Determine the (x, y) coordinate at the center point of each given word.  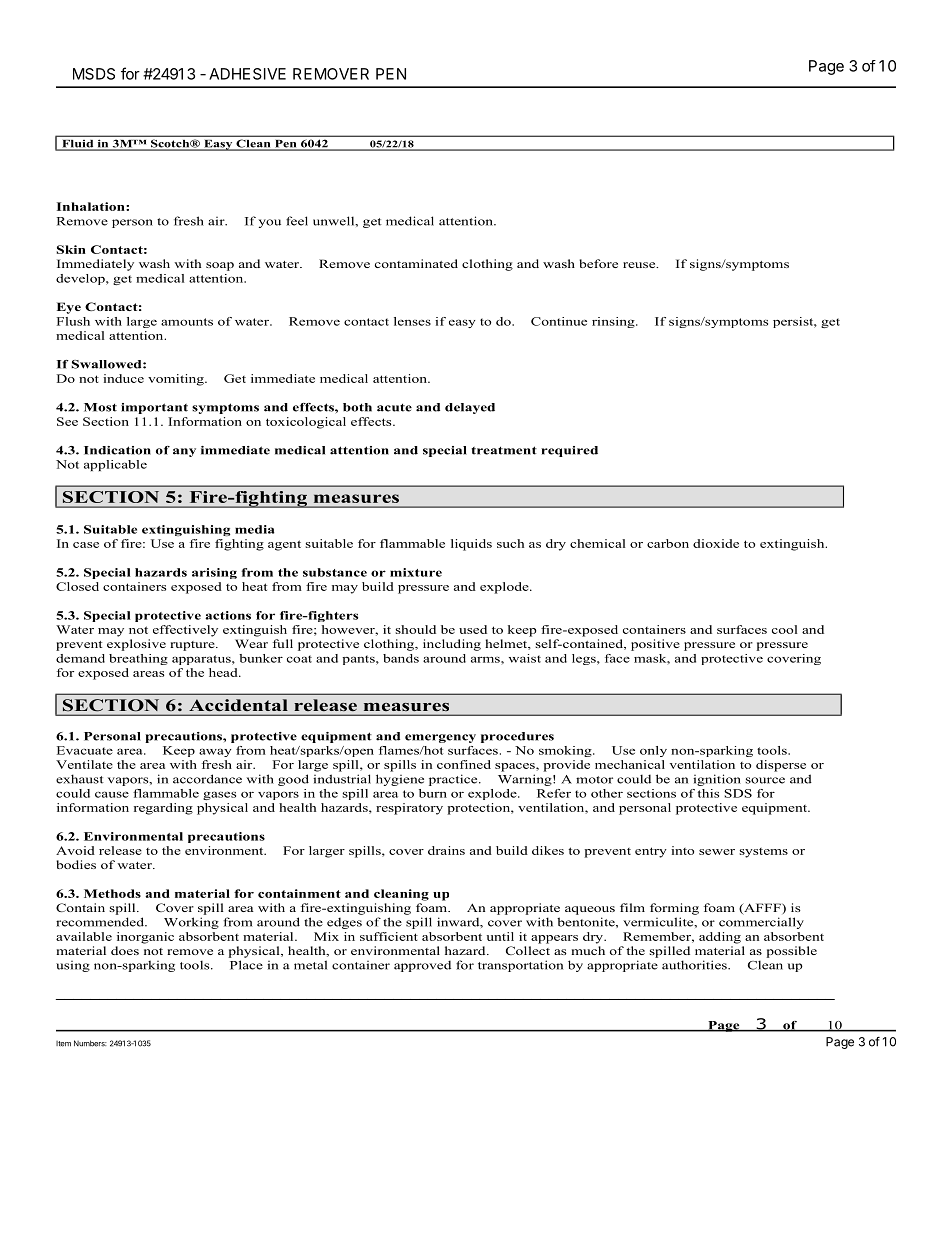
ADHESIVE (247, 74)
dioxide (716, 543)
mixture (416, 572)
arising (214, 573)
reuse (640, 265)
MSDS (94, 74)
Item (63, 1044)
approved (422, 966)
